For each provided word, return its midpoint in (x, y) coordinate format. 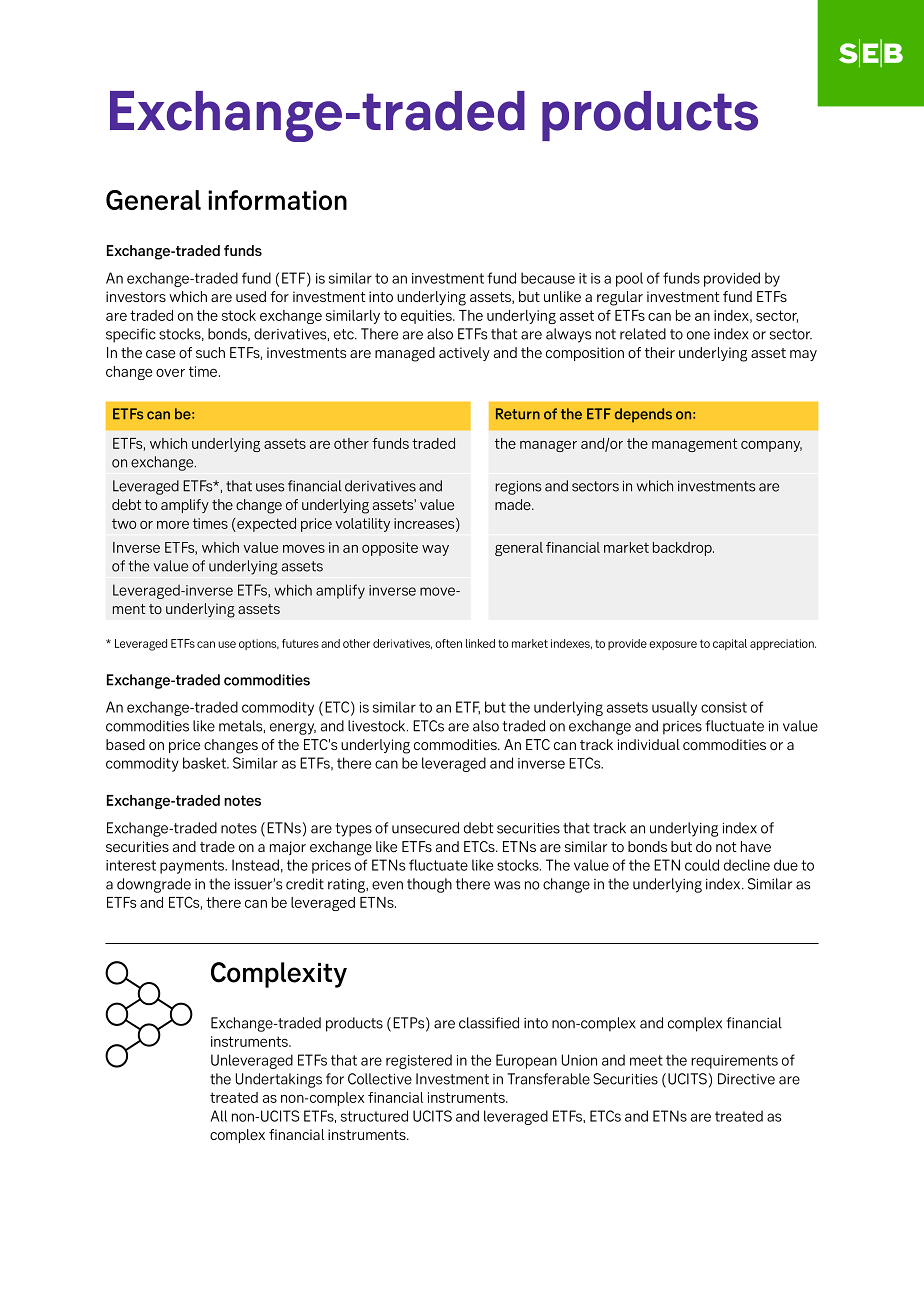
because (548, 278)
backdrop (683, 549)
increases (425, 524)
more (173, 524)
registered (419, 1061)
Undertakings (279, 1080)
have (756, 847)
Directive (746, 1079)
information (277, 200)
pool (629, 279)
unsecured (425, 828)
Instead (255, 865)
